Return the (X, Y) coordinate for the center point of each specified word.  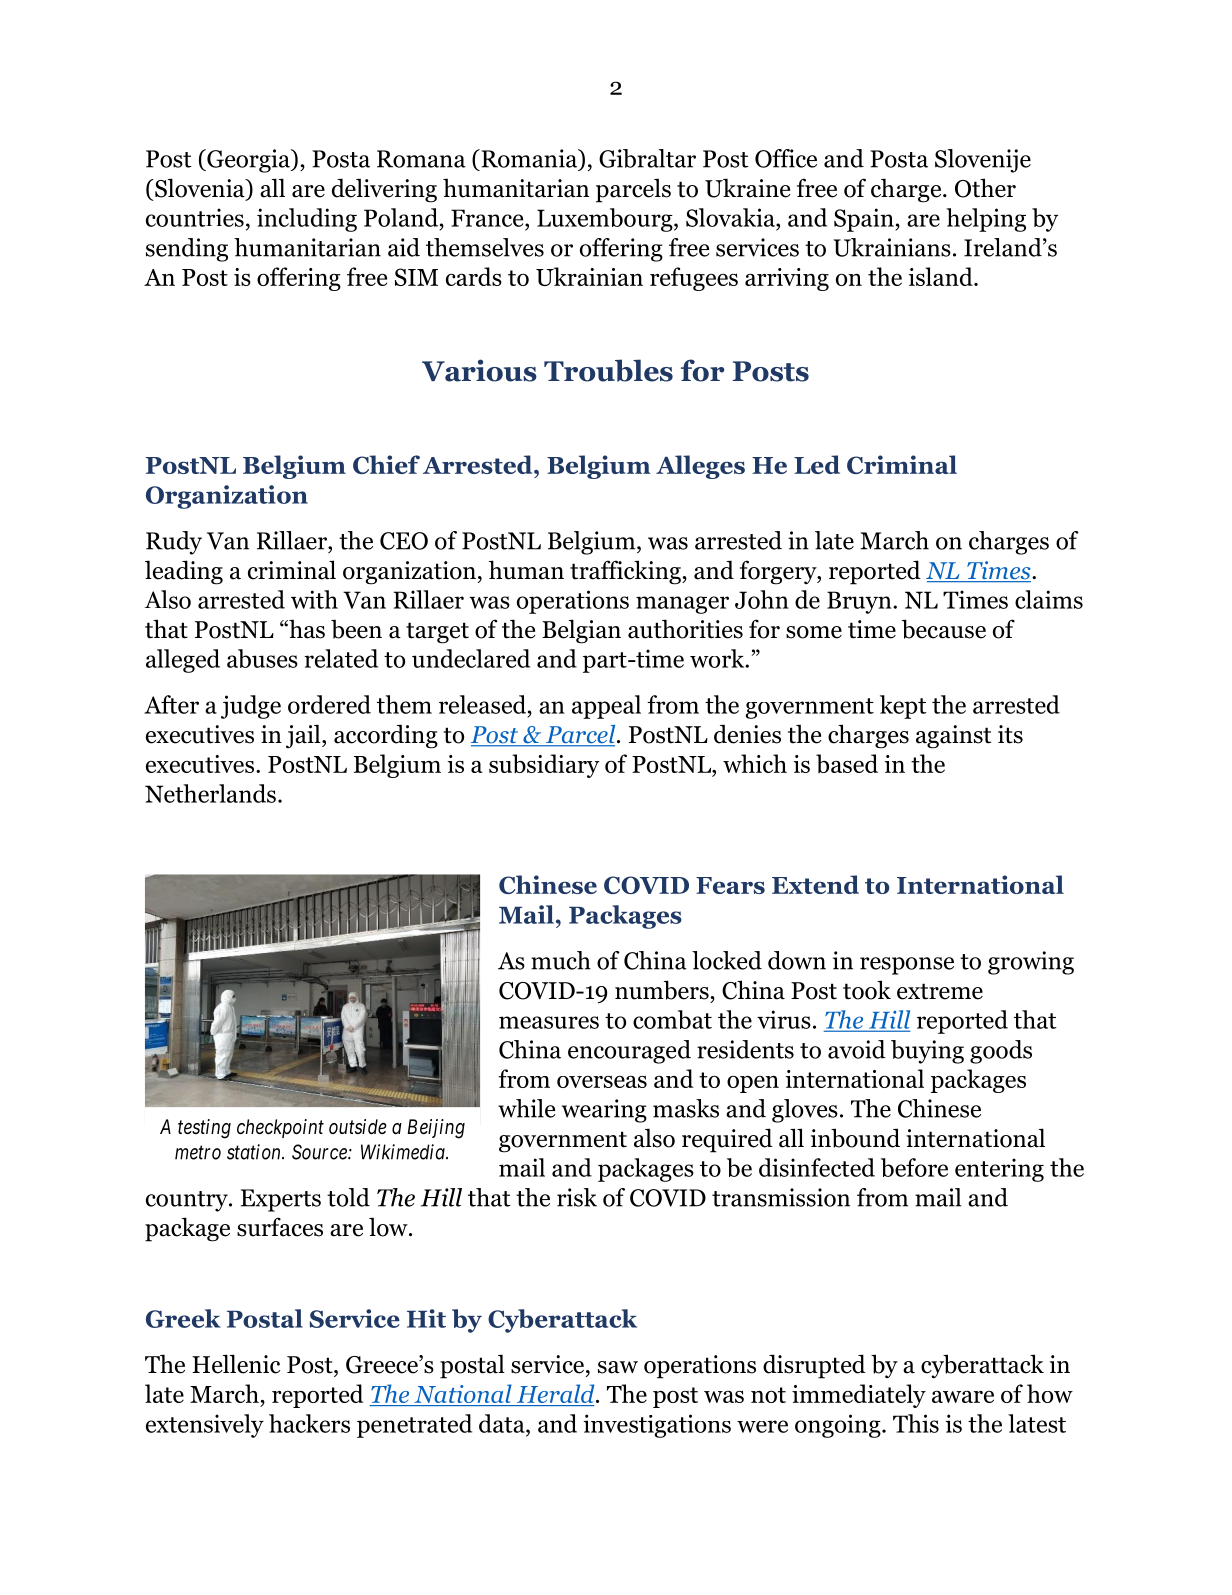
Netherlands (210, 793)
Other (985, 188)
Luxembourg (606, 220)
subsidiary (544, 766)
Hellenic (236, 1364)
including (307, 220)
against (953, 737)
